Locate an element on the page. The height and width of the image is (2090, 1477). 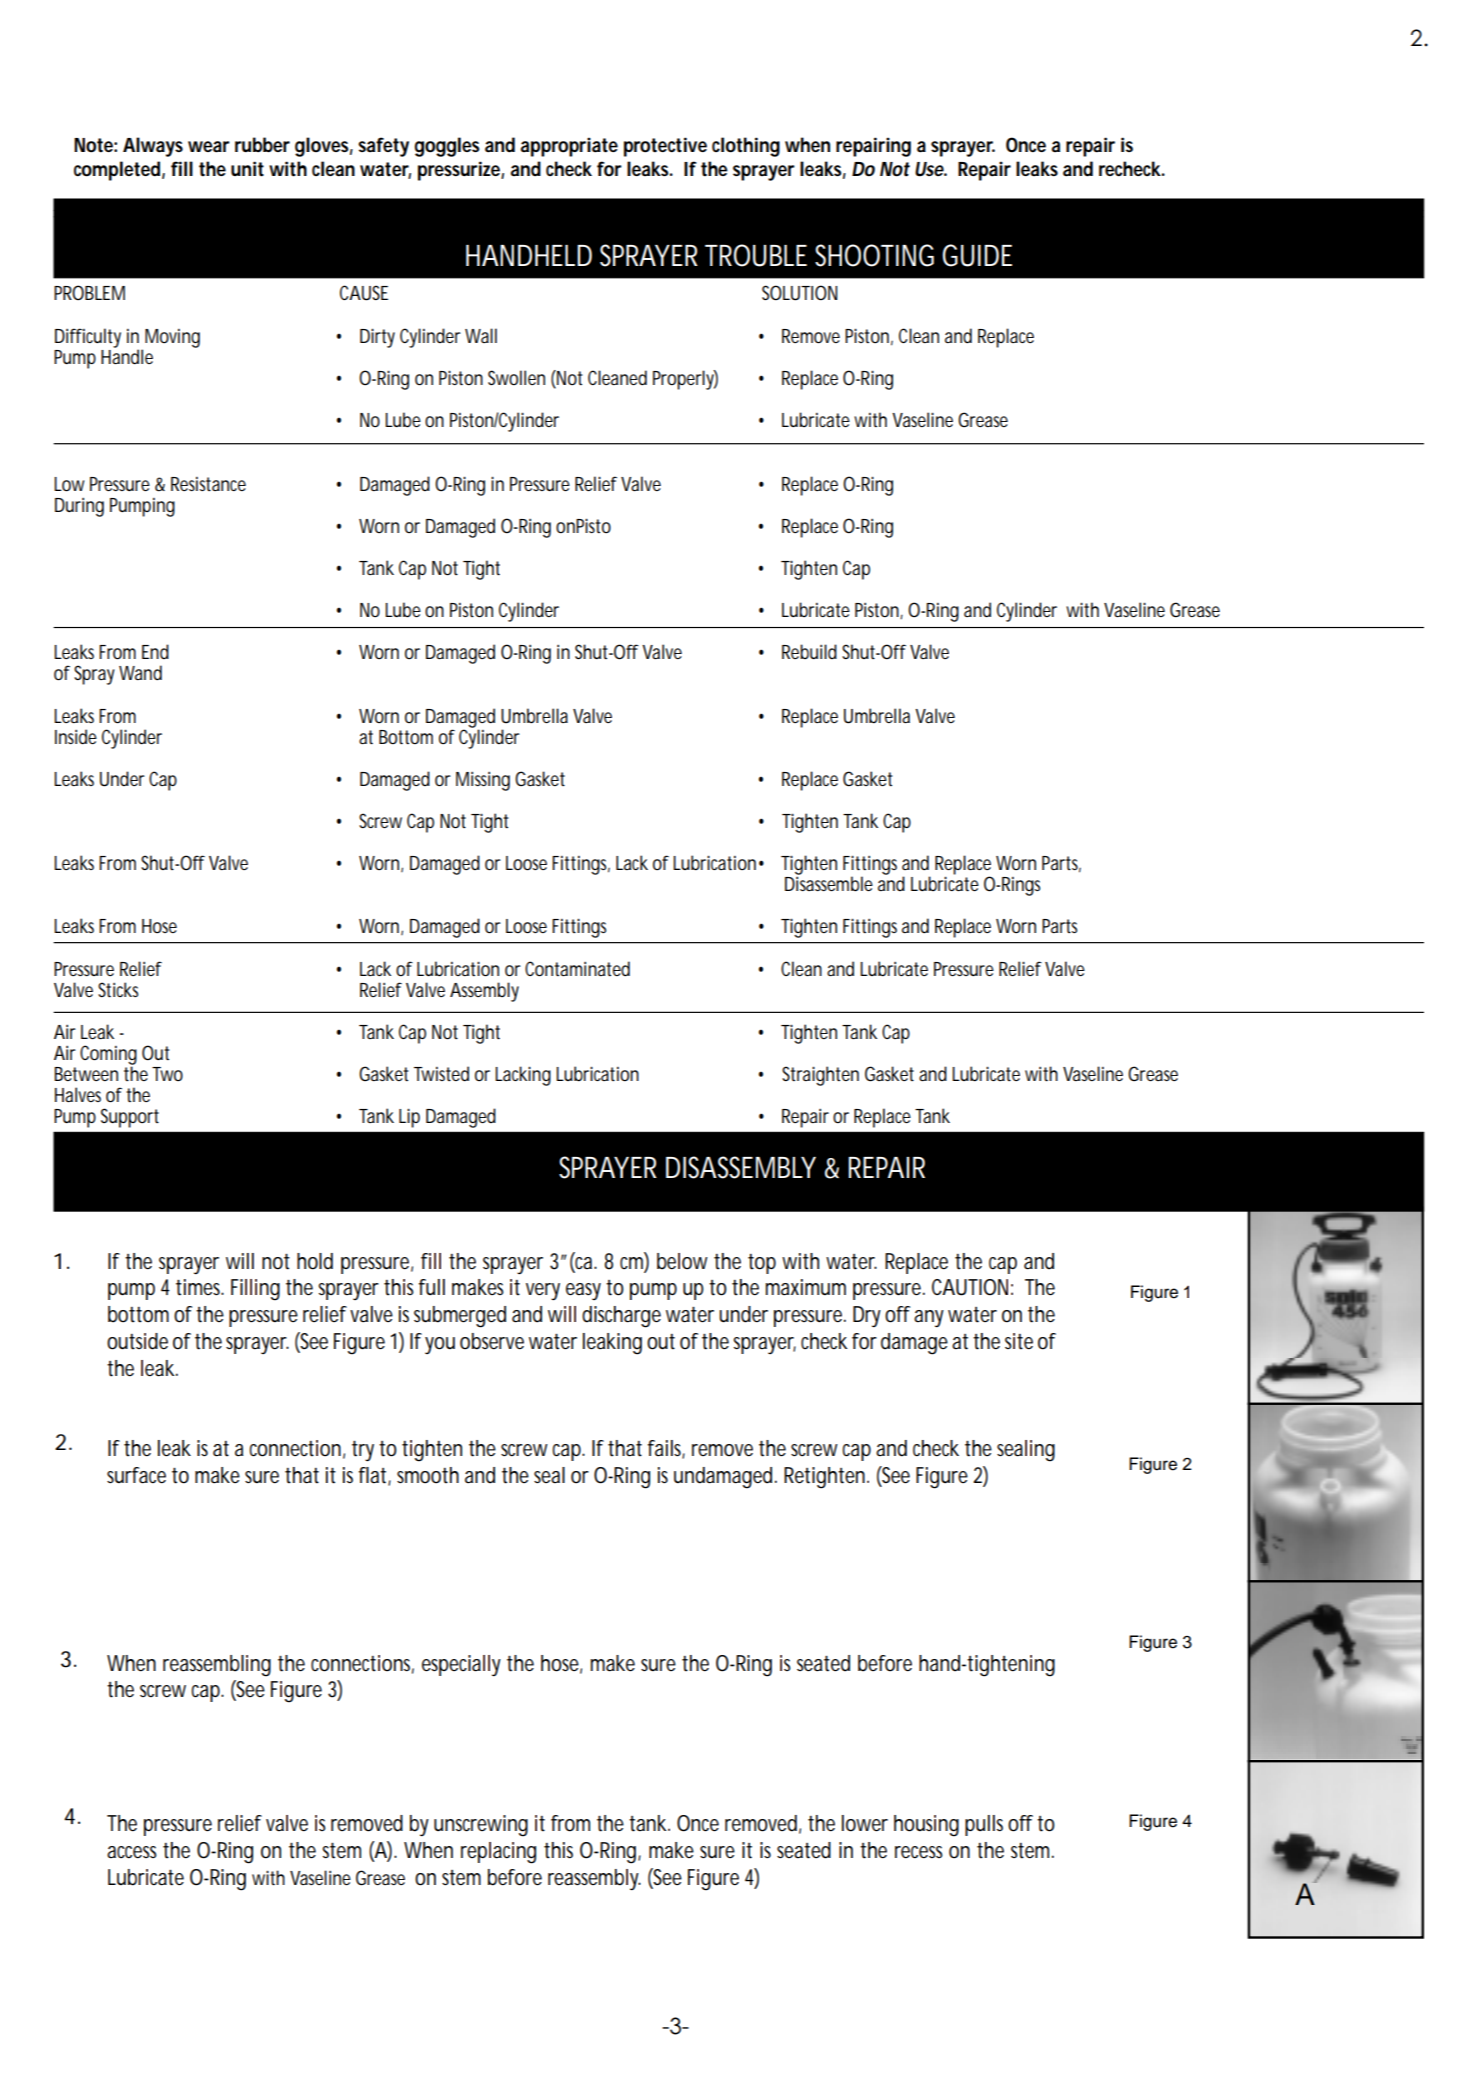
Rebuild is located at coordinates (809, 651).
